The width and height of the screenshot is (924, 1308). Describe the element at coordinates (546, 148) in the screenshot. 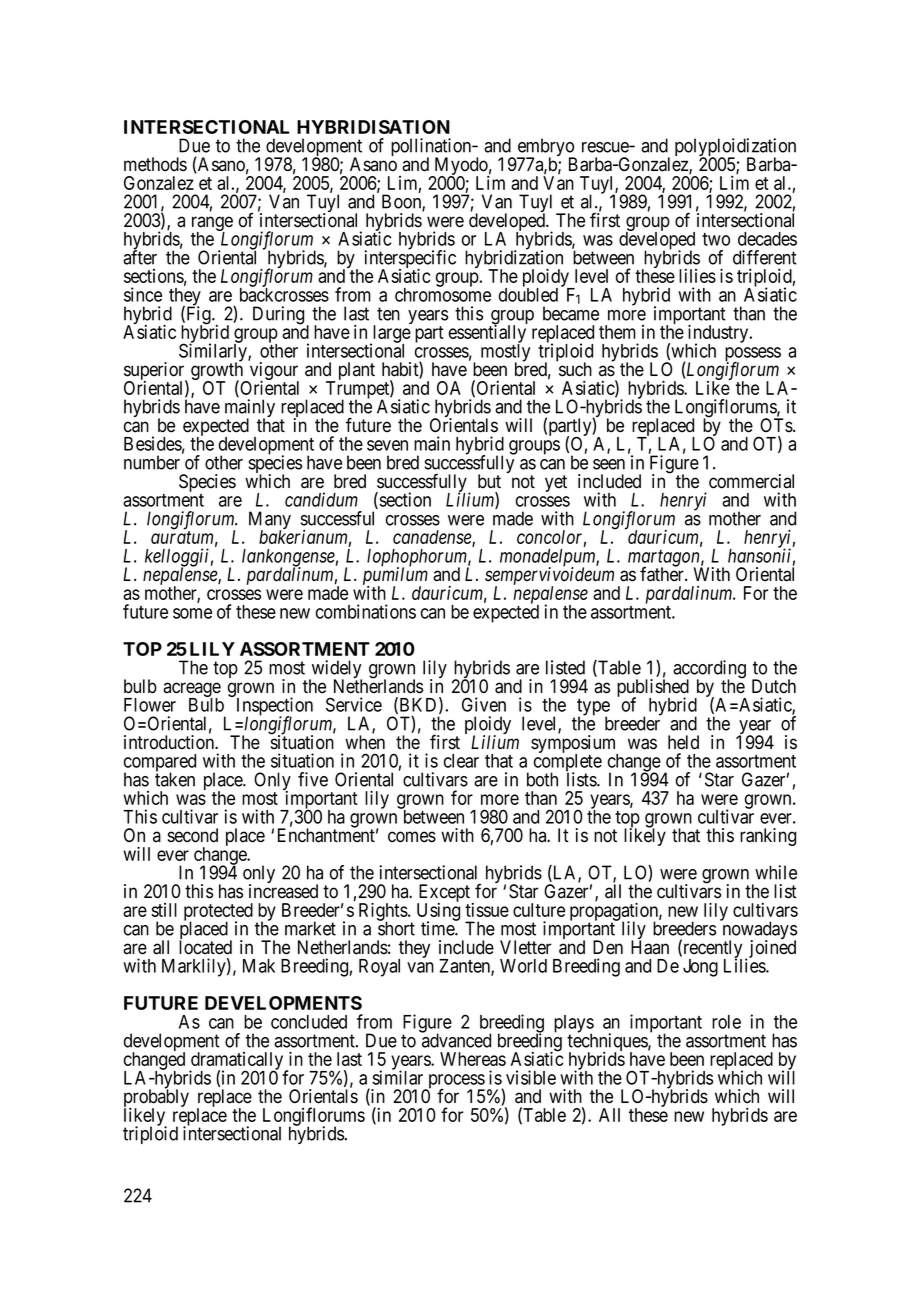

I see `embryo` at that location.
